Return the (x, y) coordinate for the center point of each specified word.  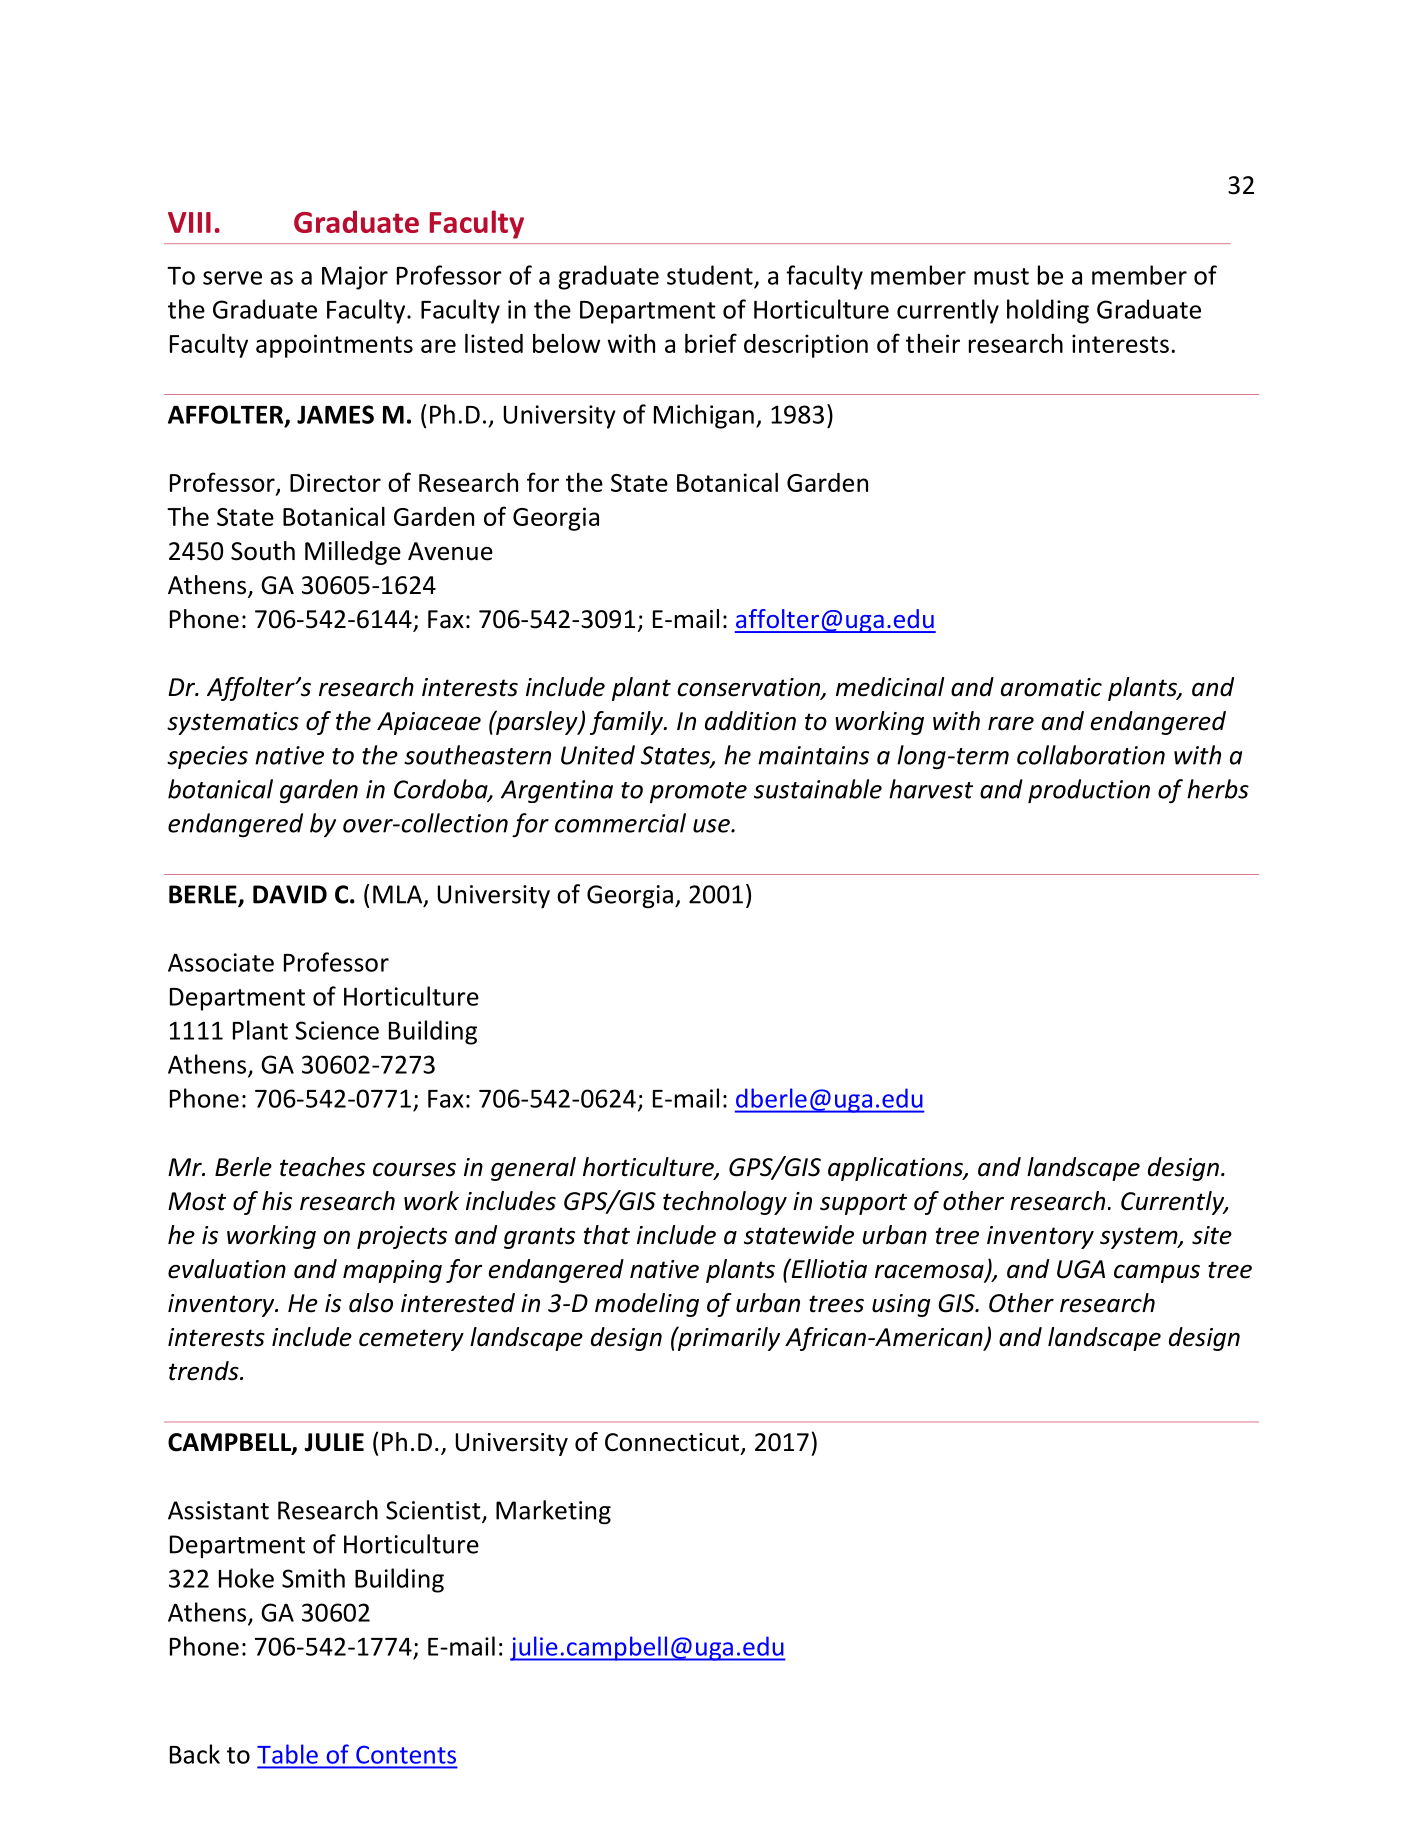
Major (355, 278)
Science (337, 1030)
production (1089, 791)
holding (1048, 311)
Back (195, 1754)
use (712, 826)
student (710, 275)
